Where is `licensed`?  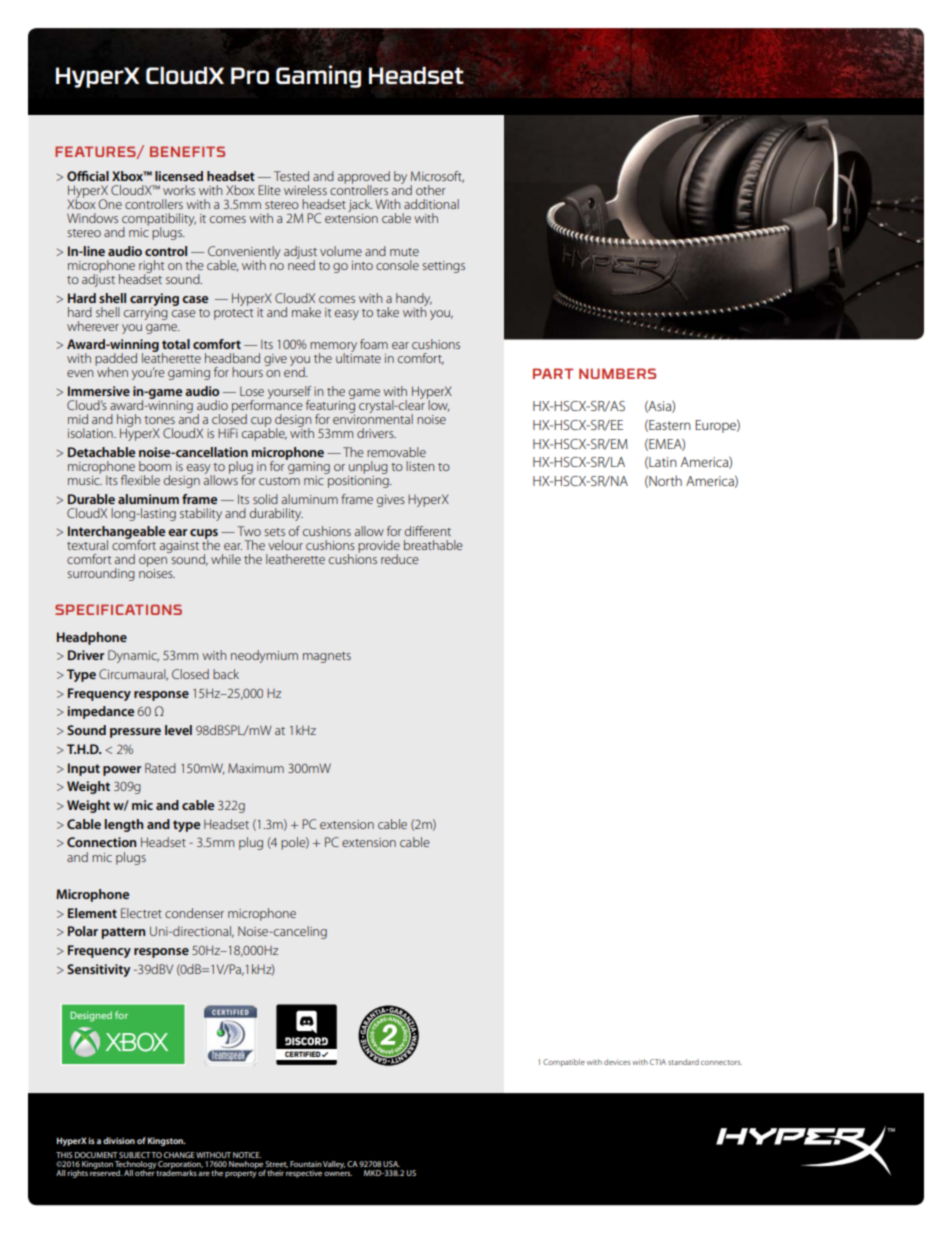 licensed is located at coordinates (179, 176).
